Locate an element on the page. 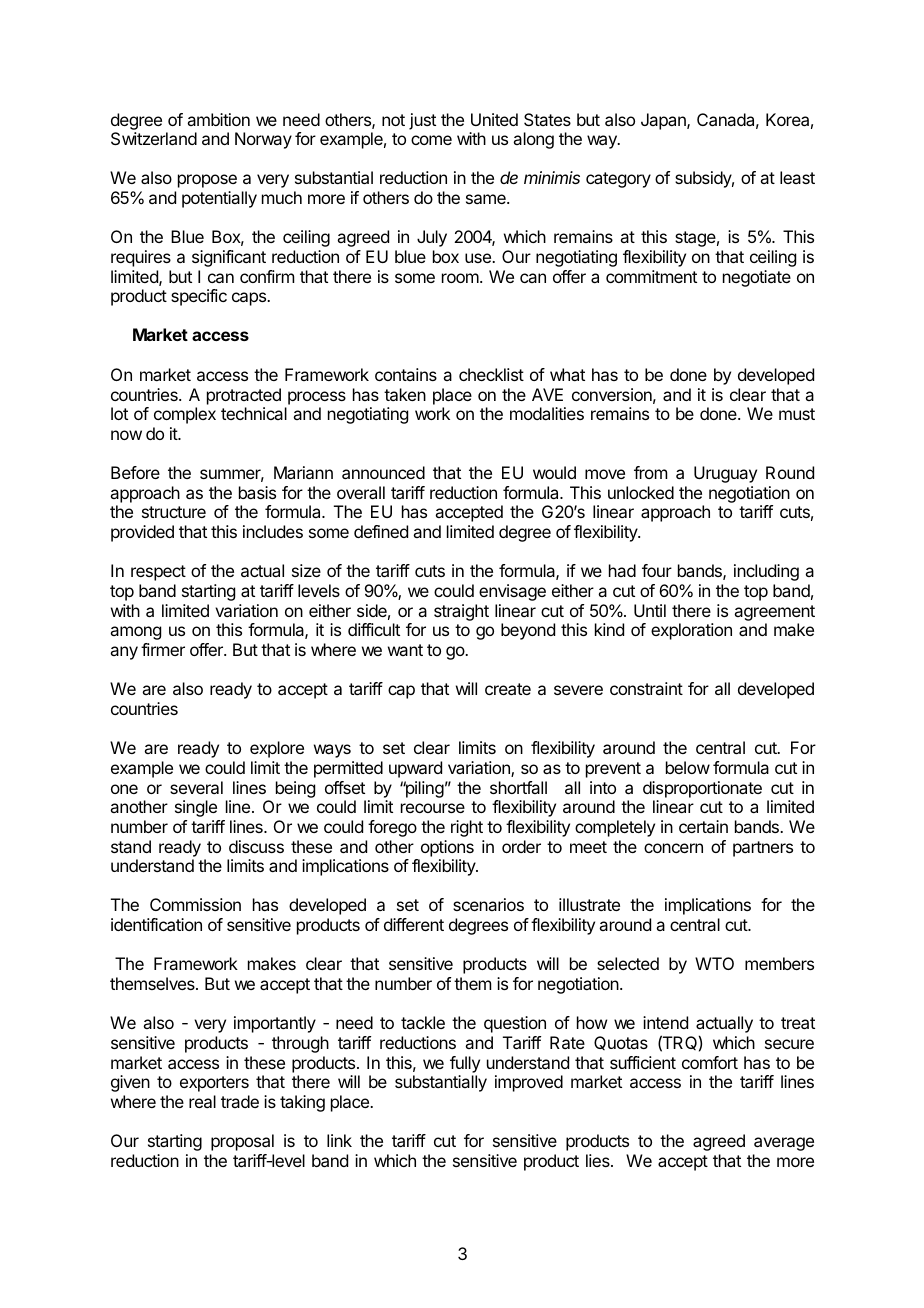 This image has height=1308, width=924. propose is located at coordinates (207, 181).
